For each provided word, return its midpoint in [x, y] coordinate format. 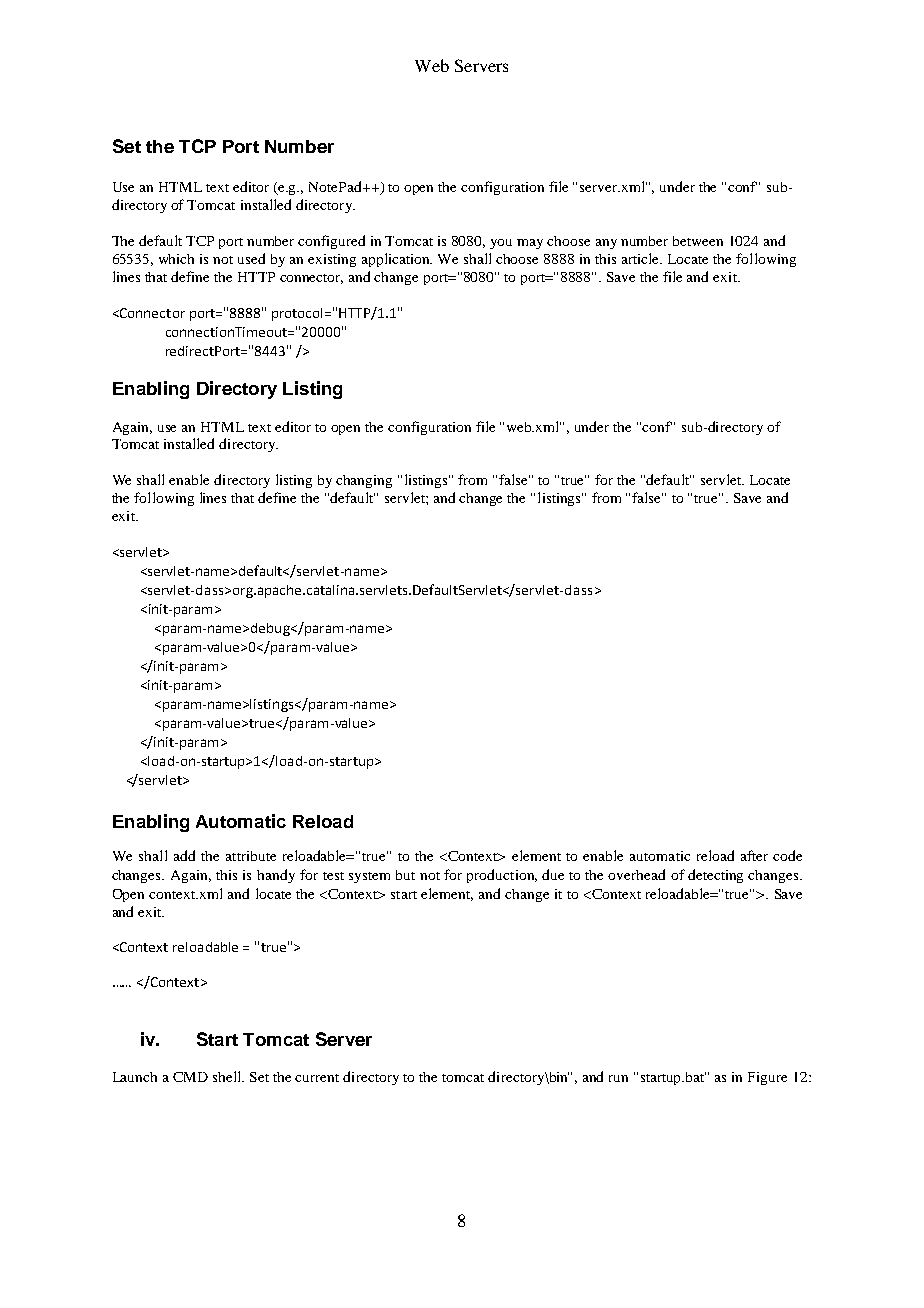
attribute [251, 856]
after [754, 855]
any [606, 244]
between [698, 241]
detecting [715, 876]
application [397, 260]
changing [364, 481]
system [369, 877]
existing [332, 260]
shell [228, 1076]
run [618, 1078]
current [317, 1078]
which [176, 259]
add [184, 855]
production [502, 876]
